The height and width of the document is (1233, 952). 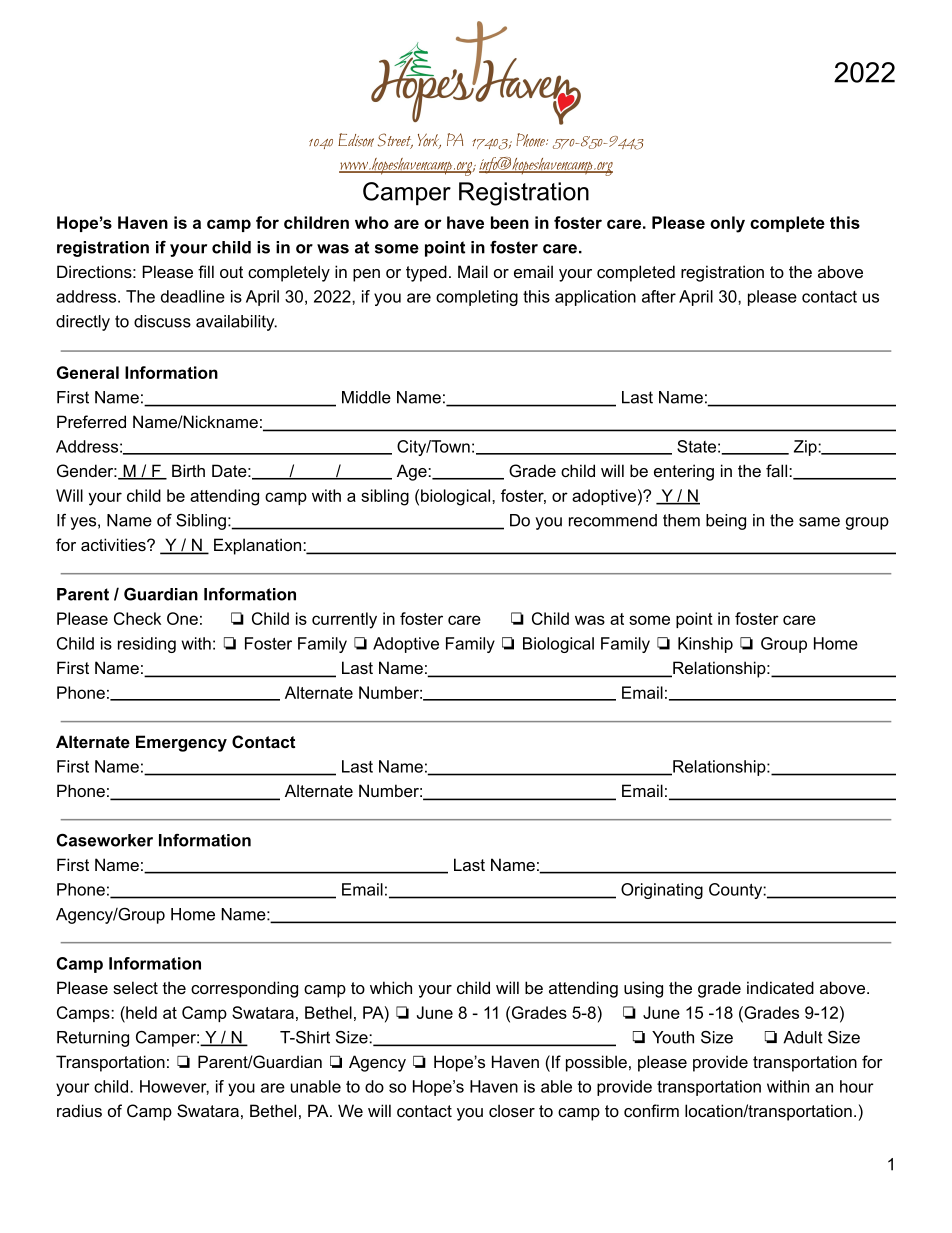 I want to click on Preferred, so click(x=91, y=421).
